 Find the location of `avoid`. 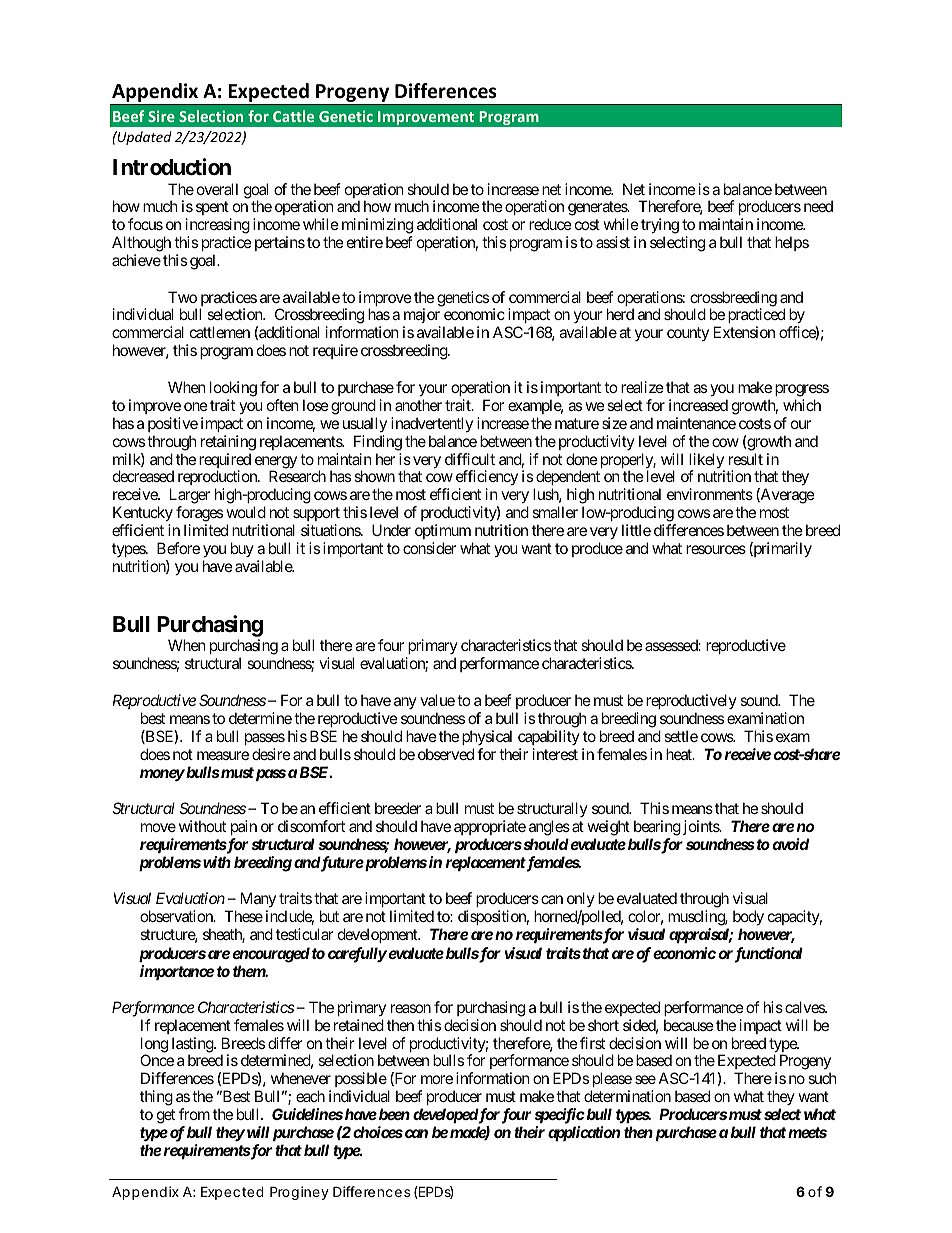

avoid is located at coordinates (791, 844).
